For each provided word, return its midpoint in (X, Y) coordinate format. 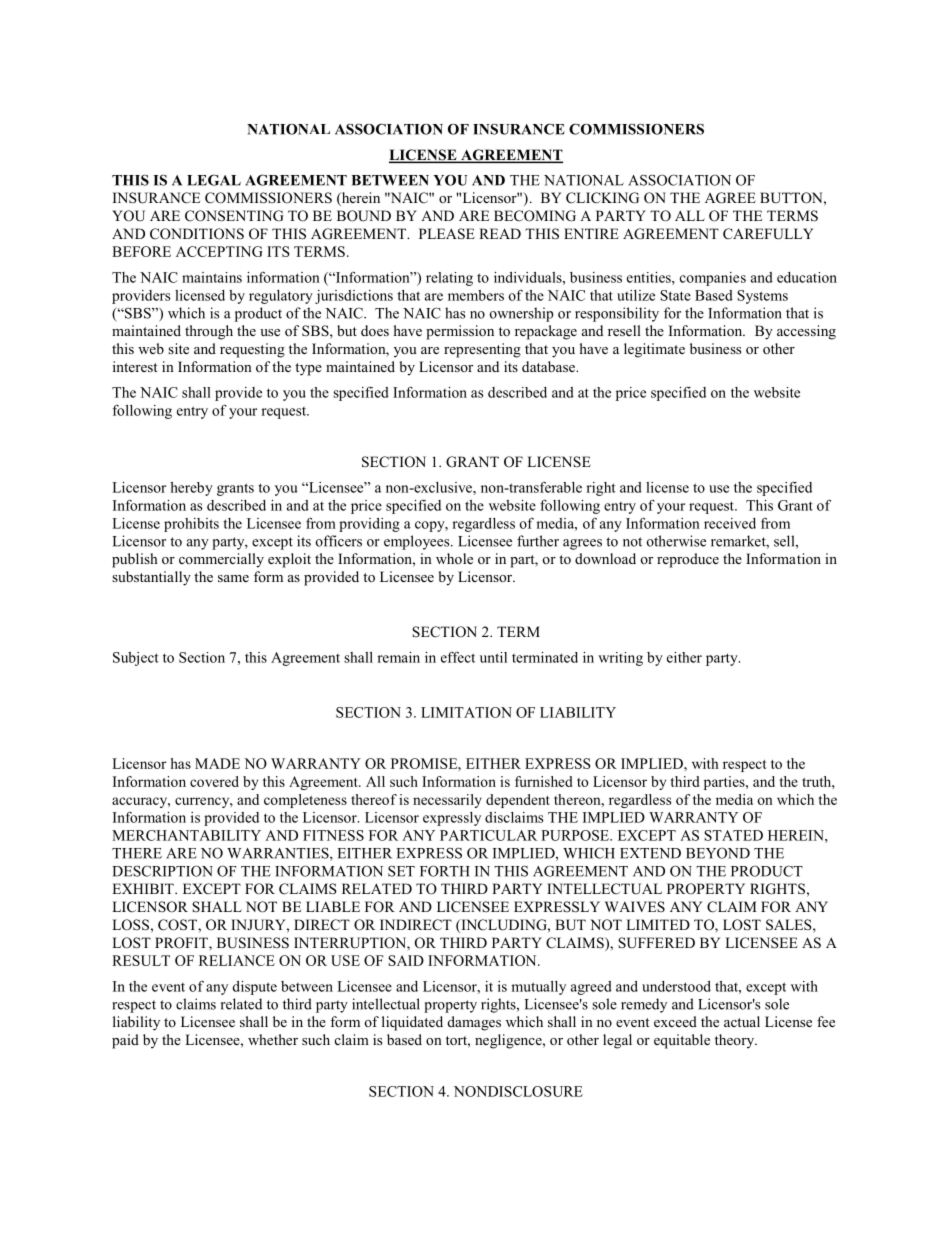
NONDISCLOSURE (518, 1091)
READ (500, 233)
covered (214, 781)
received (730, 523)
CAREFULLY (768, 234)
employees (418, 542)
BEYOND (718, 853)
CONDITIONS (197, 234)
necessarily (447, 801)
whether (273, 1039)
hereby (191, 489)
